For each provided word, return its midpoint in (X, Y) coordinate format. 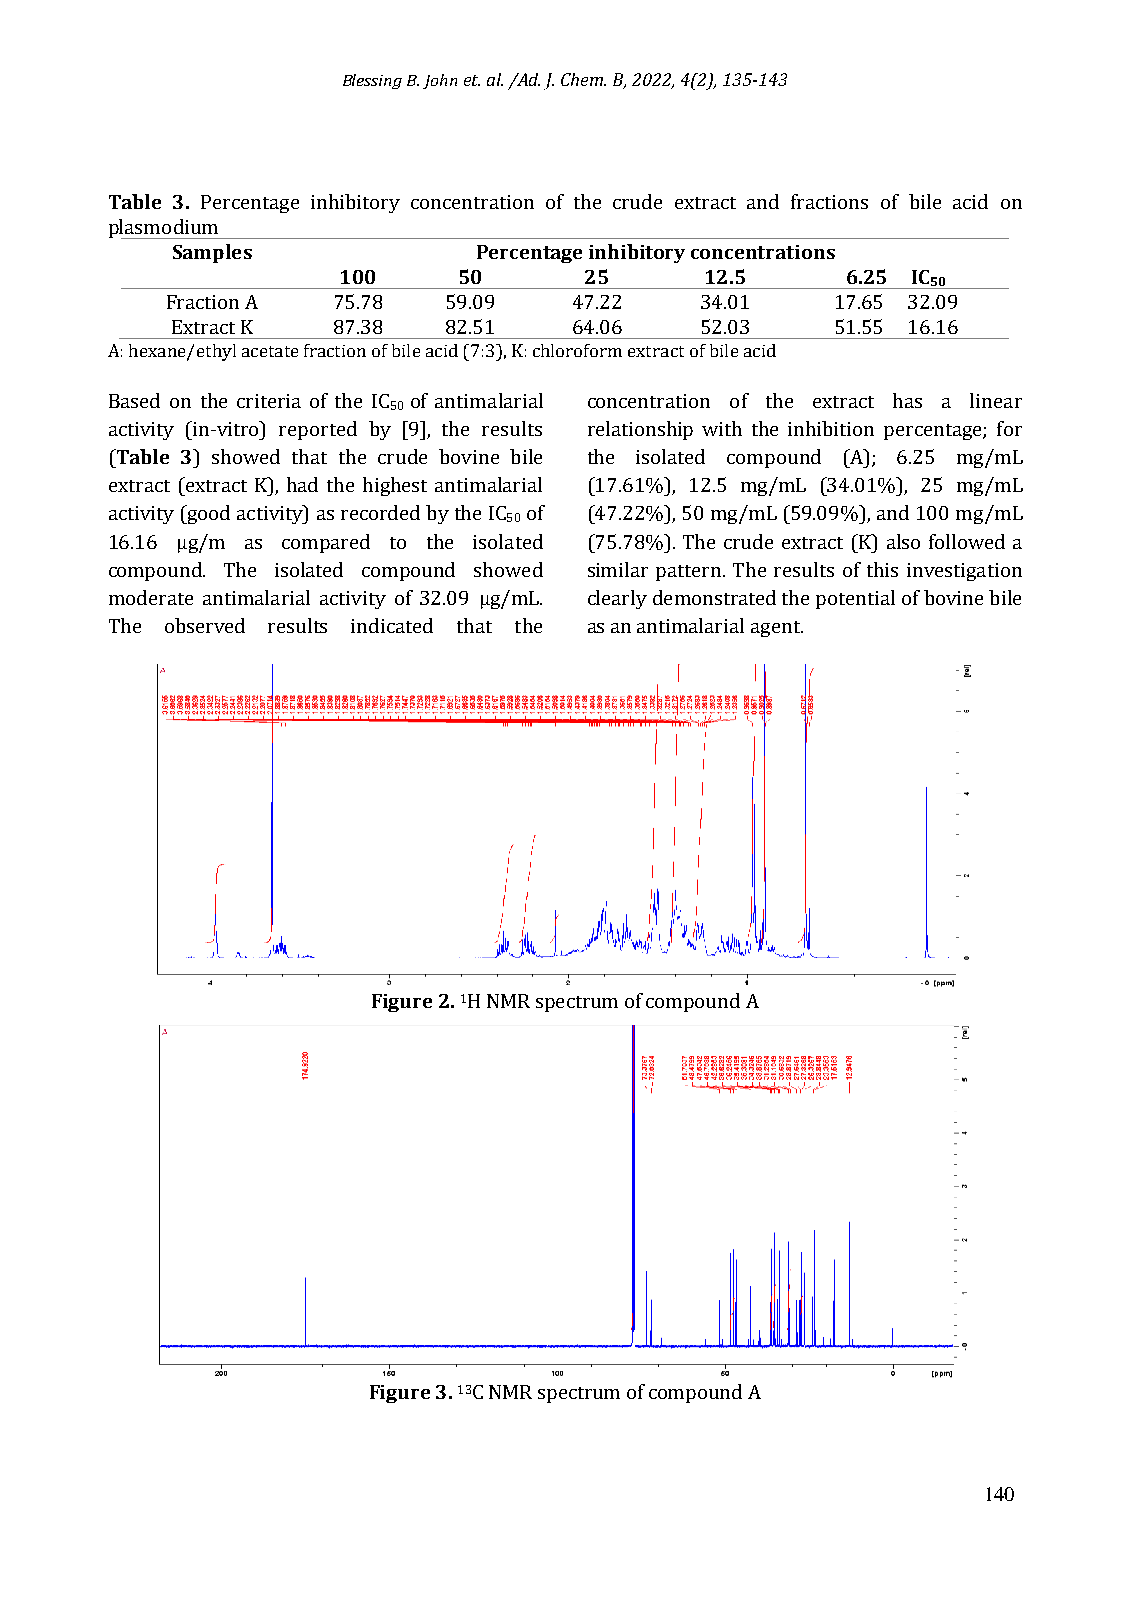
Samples (212, 253)
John (440, 81)
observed (205, 625)
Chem (583, 79)
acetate (270, 351)
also (903, 541)
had (302, 484)
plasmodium (164, 229)
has (907, 400)
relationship (640, 430)
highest (395, 486)
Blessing (372, 81)
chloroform (577, 350)
